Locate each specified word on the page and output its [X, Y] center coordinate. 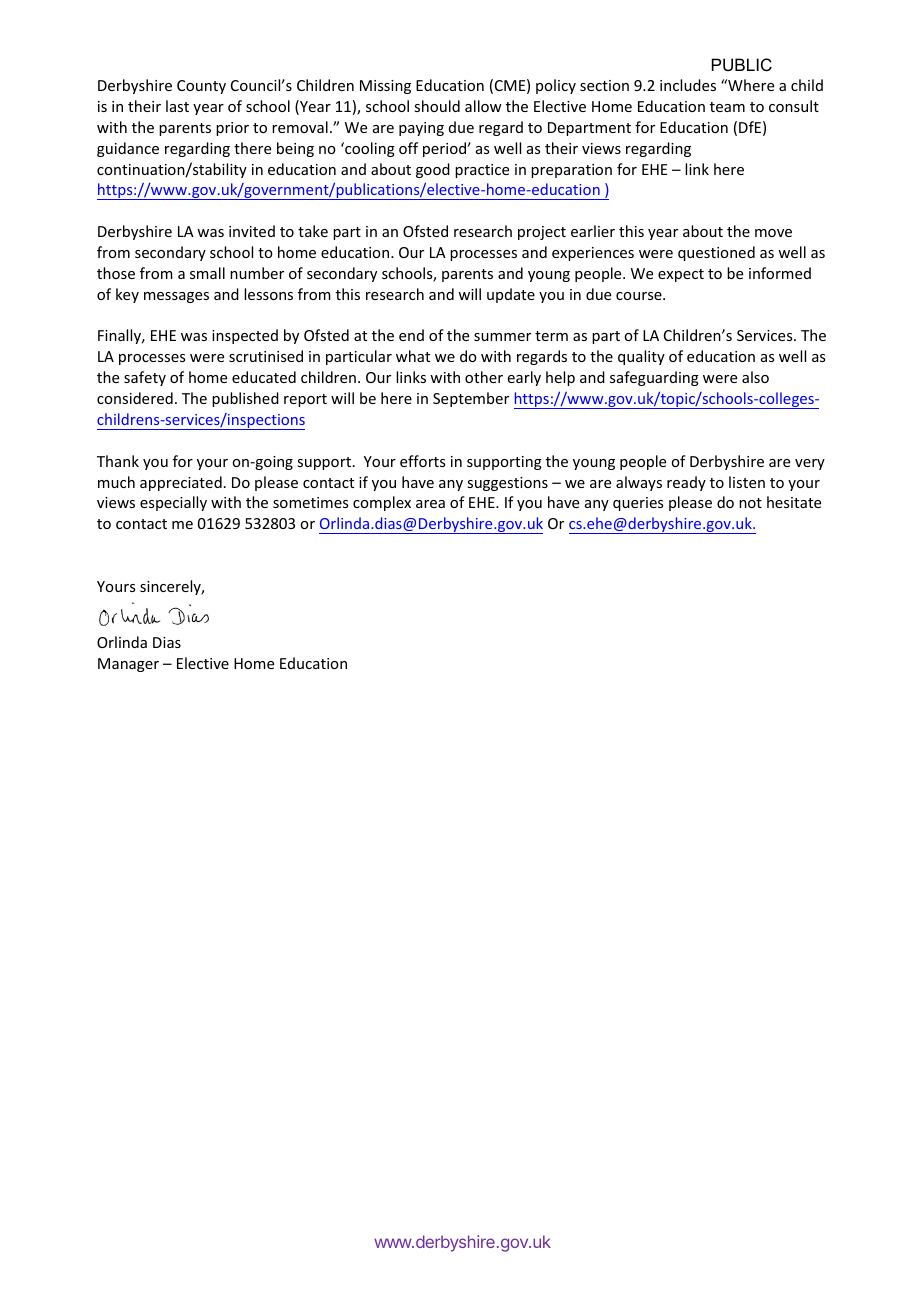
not [750, 503]
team [727, 107]
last [177, 106]
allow [483, 106]
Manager [128, 665]
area [430, 504]
